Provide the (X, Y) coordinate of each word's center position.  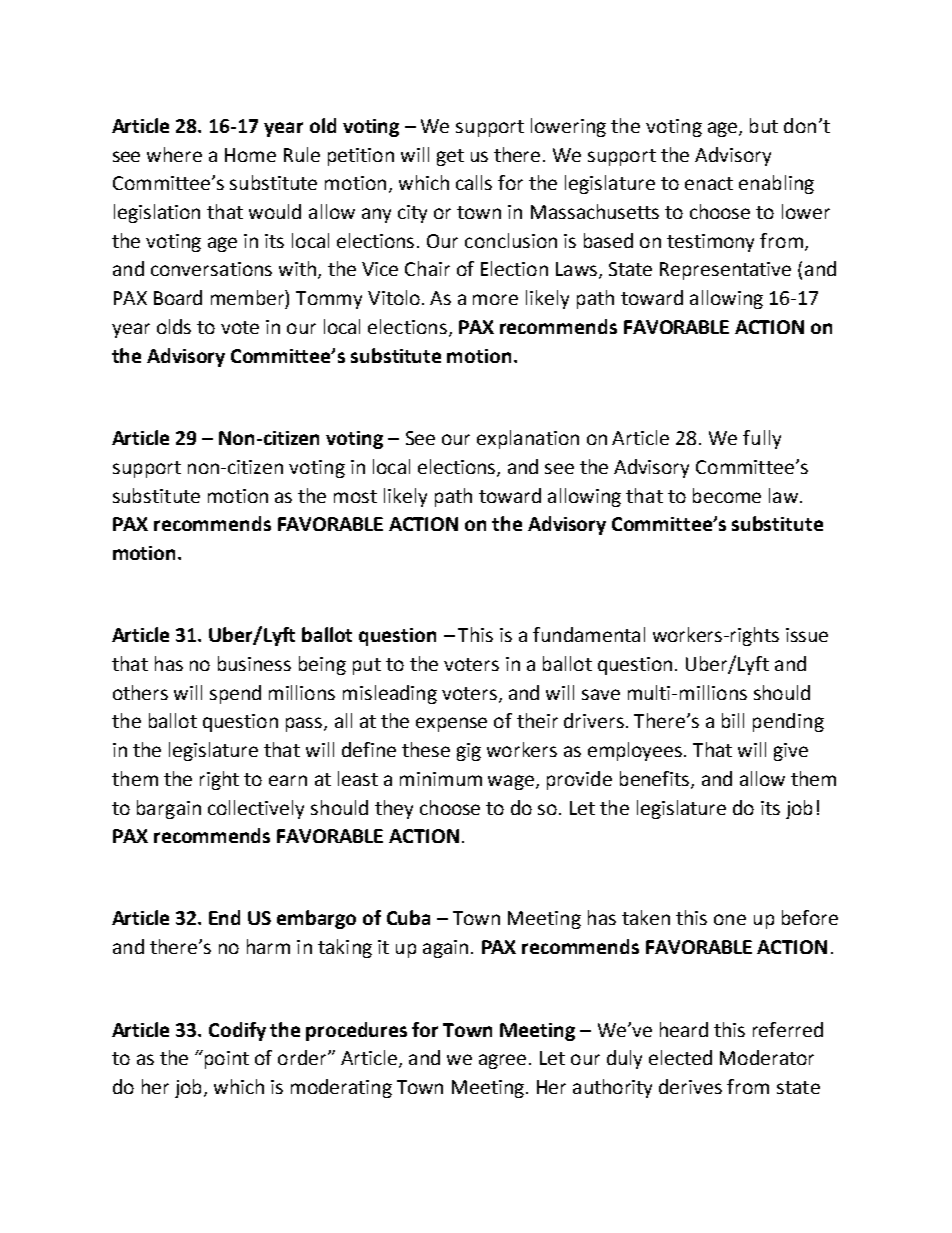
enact (709, 183)
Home (250, 155)
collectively (256, 809)
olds (174, 326)
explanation (528, 439)
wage (512, 782)
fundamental (589, 634)
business (254, 663)
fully (762, 439)
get (450, 157)
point (225, 1059)
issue (807, 635)
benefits (656, 779)
